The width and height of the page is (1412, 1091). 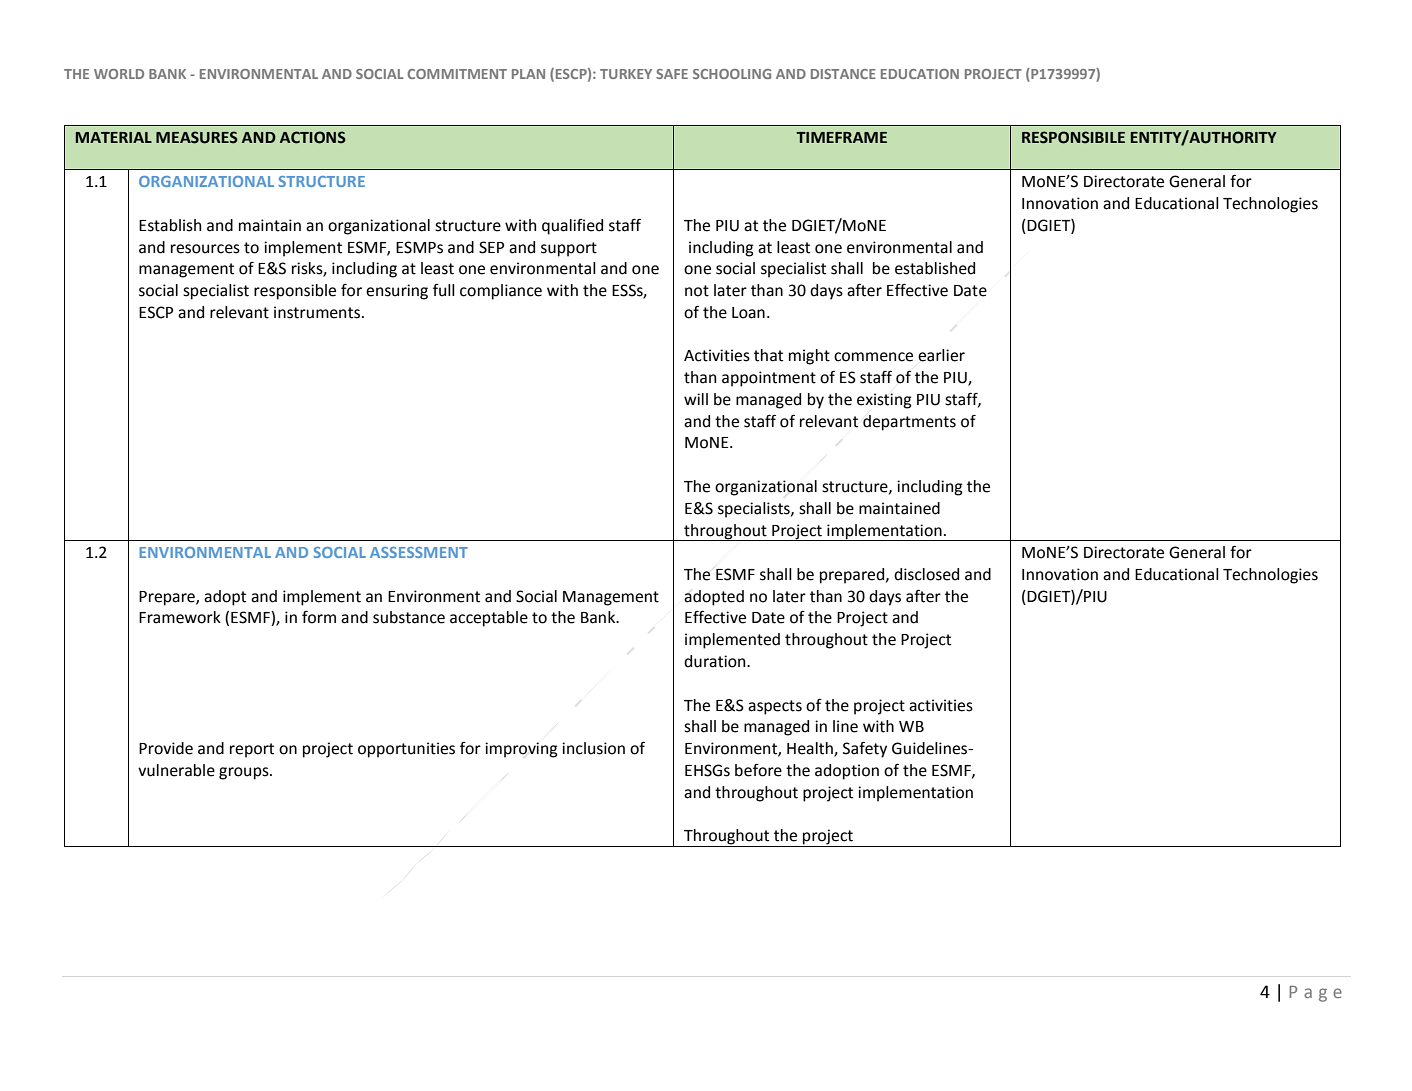 I want to click on PLAN, so click(x=528, y=74).
